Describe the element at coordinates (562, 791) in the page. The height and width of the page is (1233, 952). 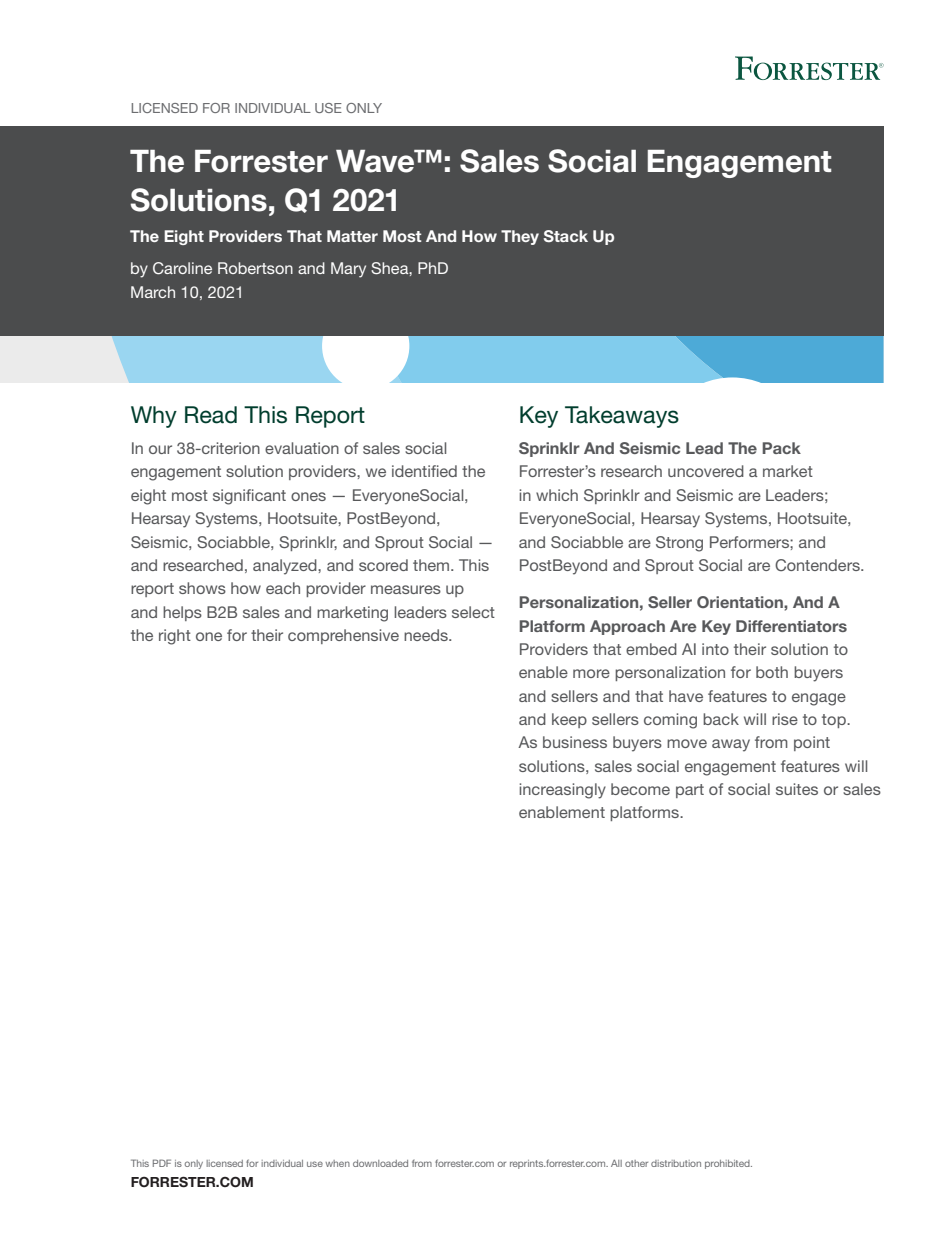
I see `increasingly` at that location.
